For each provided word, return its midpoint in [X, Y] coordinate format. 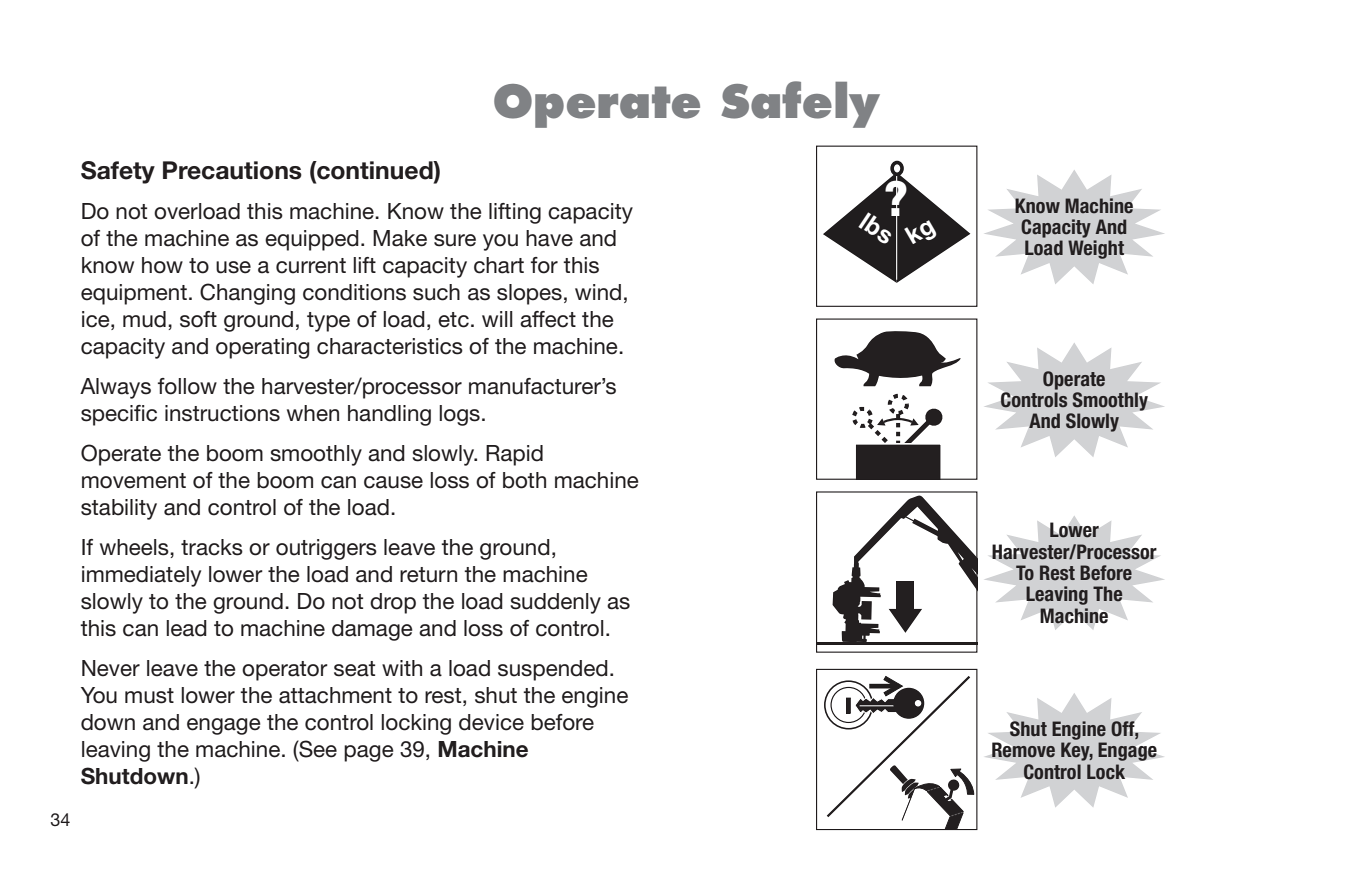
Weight [1096, 249]
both [524, 480]
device [491, 722]
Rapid [514, 455]
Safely [800, 104]
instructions [222, 413]
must [149, 696]
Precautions [232, 170]
